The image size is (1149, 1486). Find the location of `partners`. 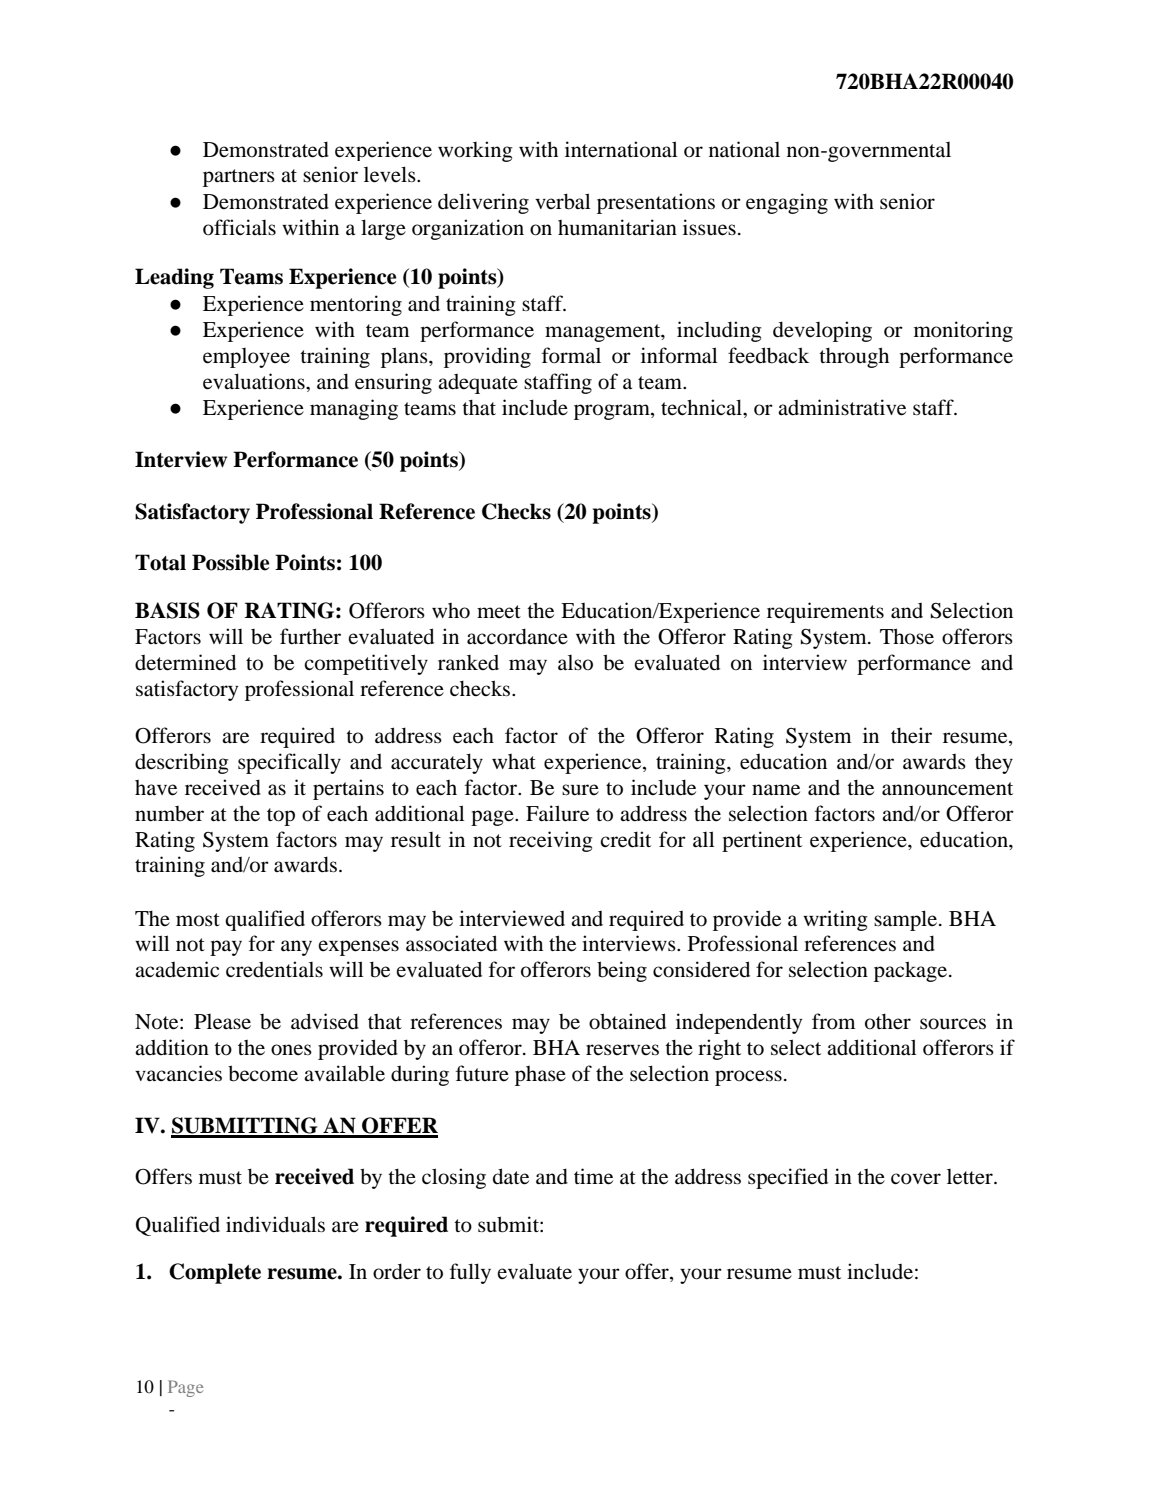

partners is located at coordinates (239, 178).
